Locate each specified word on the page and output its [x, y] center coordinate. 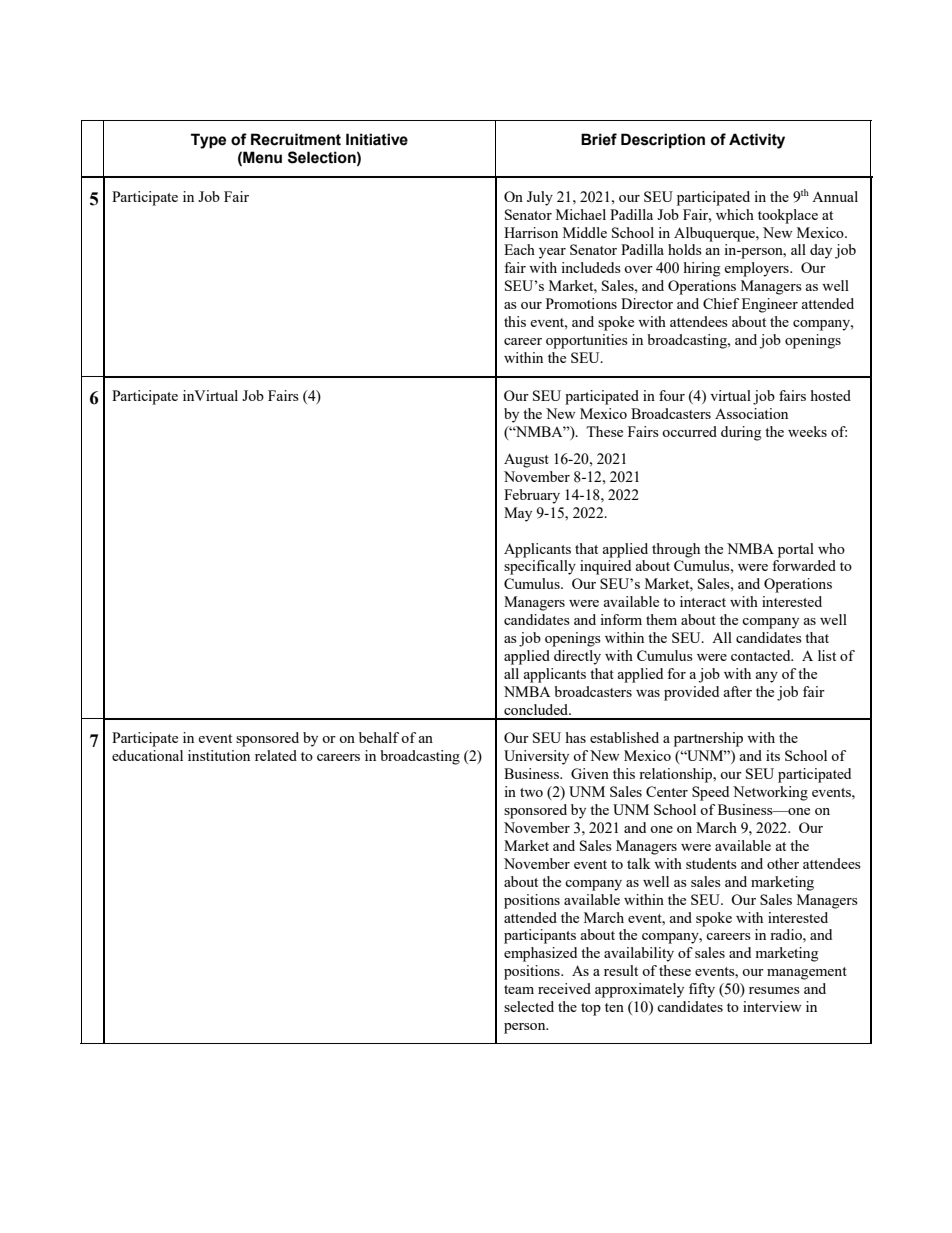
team [519, 989]
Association [751, 413]
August [526, 460]
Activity [757, 141]
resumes [774, 990]
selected [529, 1006]
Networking [770, 793]
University [536, 757]
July [540, 198]
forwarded [804, 565]
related [276, 755]
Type [208, 141]
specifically [540, 567]
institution [219, 755]
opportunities [587, 341]
